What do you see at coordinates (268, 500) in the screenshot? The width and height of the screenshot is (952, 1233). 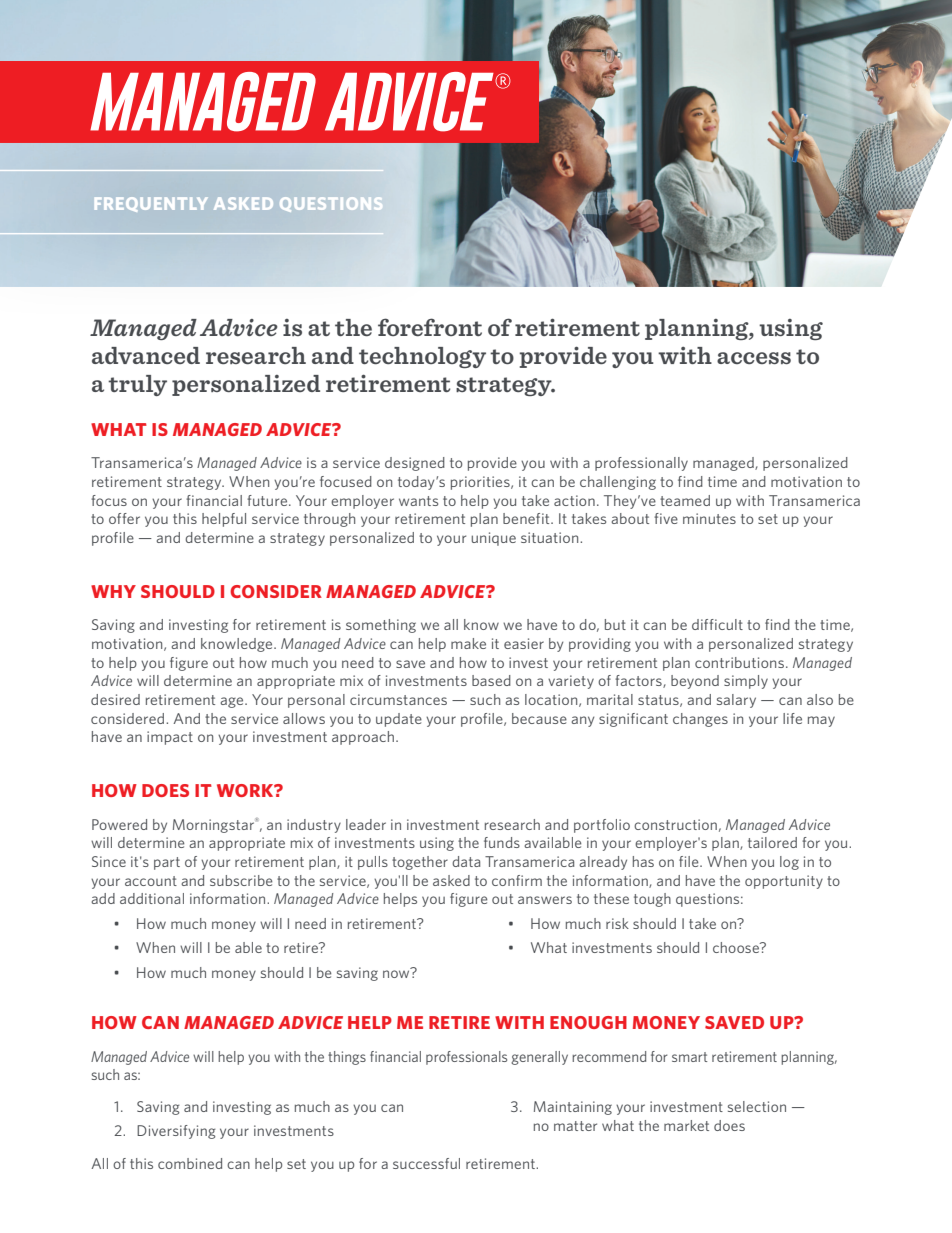 I see `future` at bounding box center [268, 500].
